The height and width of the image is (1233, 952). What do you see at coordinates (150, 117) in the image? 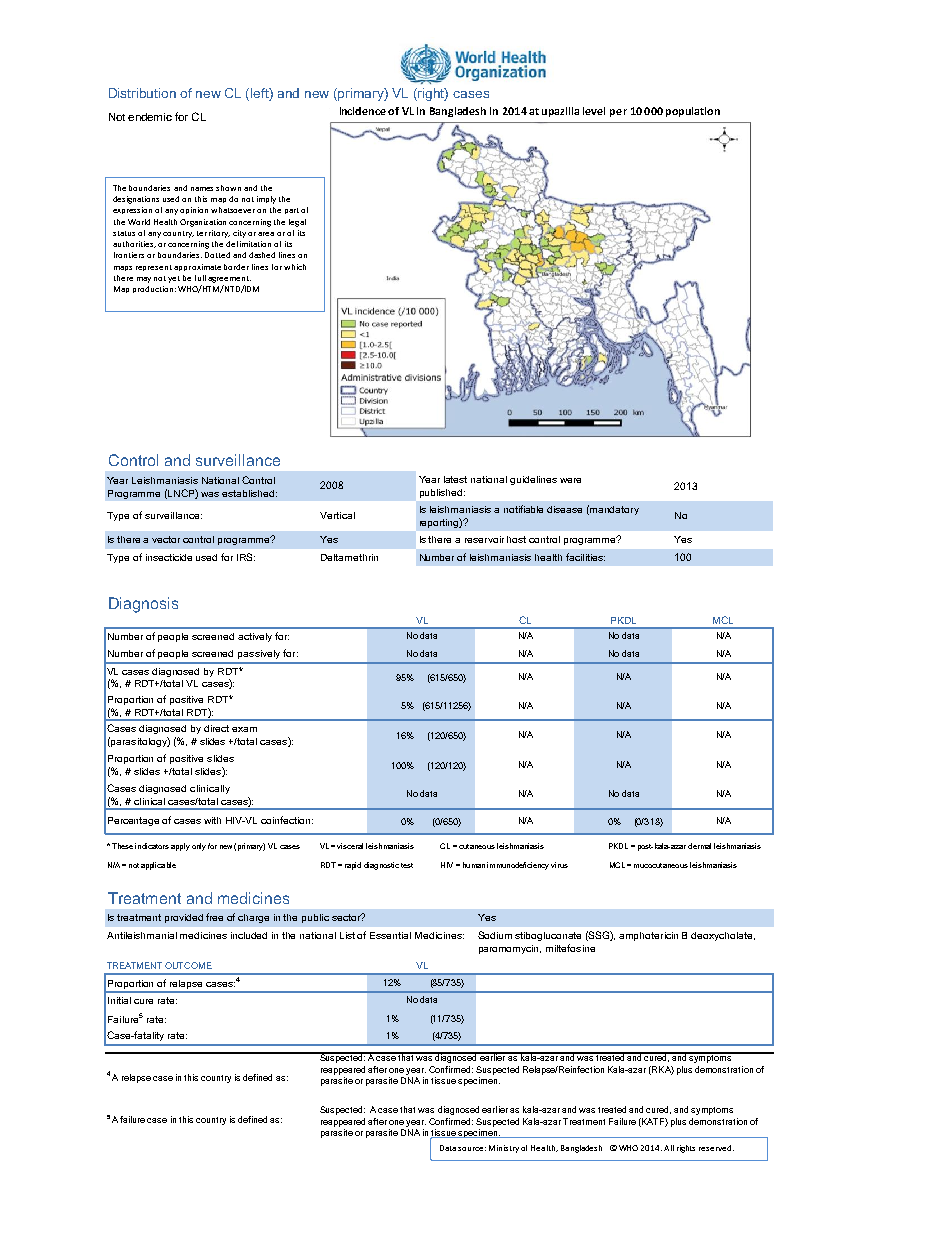
I see `endemic` at bounding box center [150, 117].
